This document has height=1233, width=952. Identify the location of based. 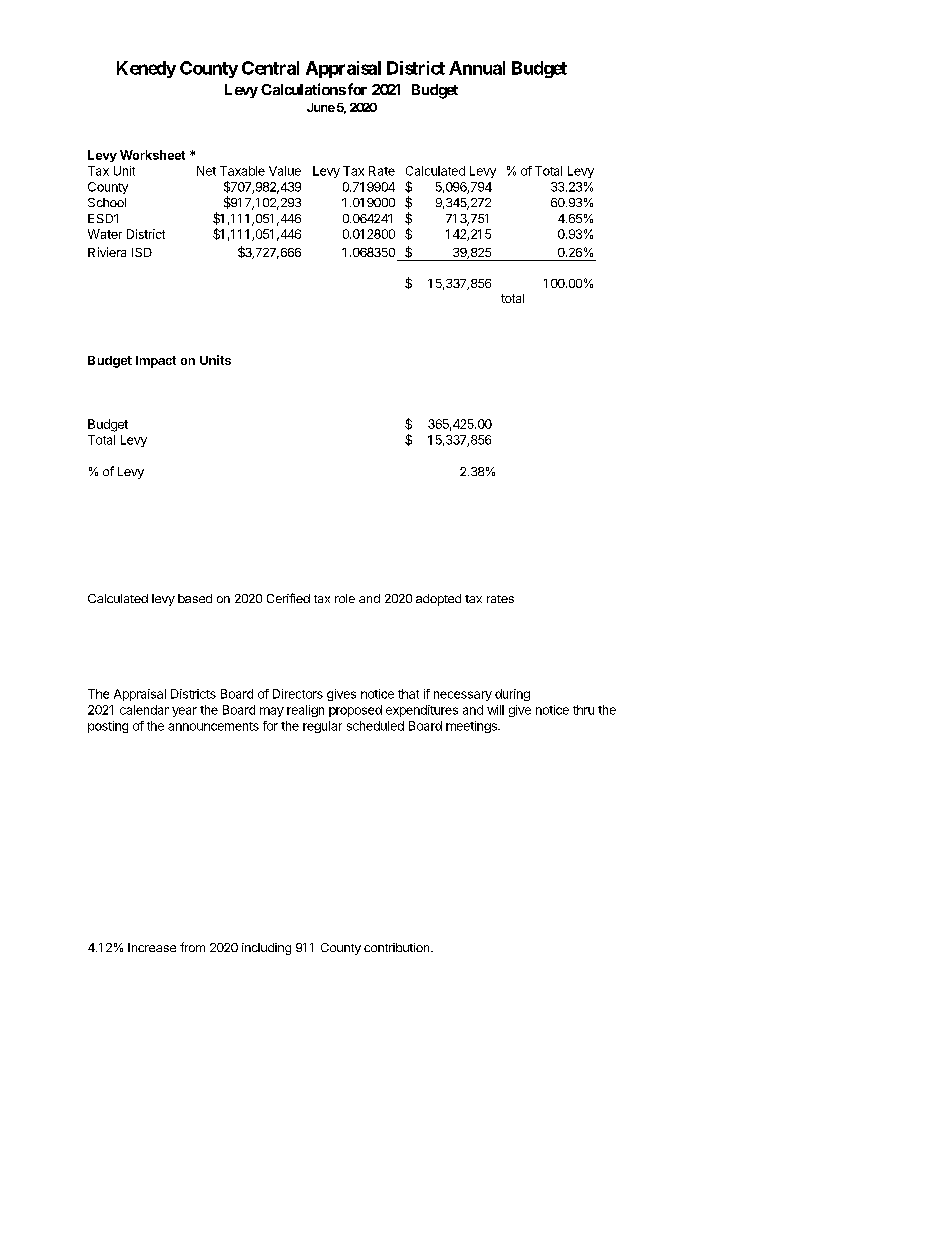
(195, 598).
